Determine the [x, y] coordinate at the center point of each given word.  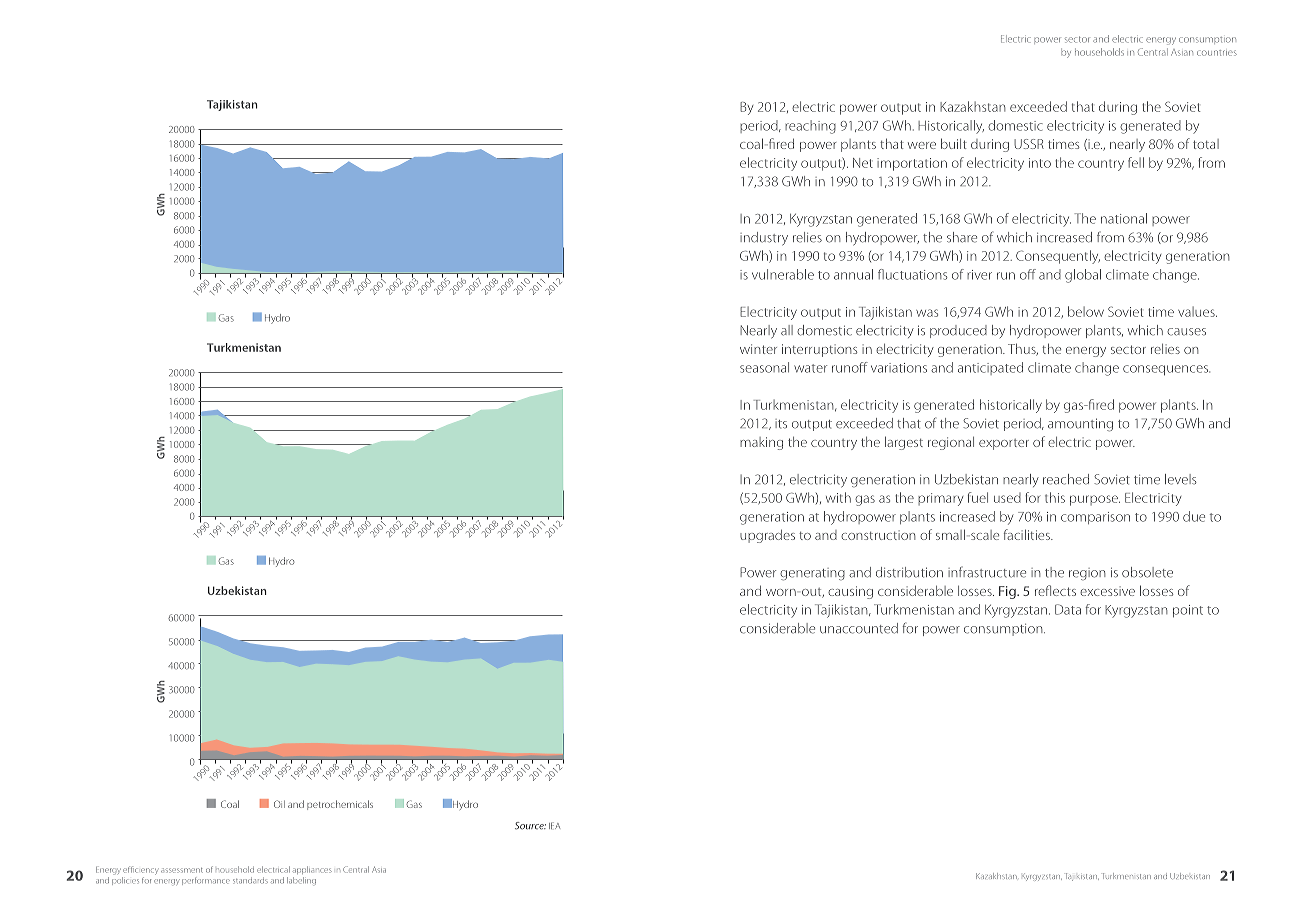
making [761, 443]
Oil [279, 804]
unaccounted [859, 628]
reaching [810, 127]
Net [863, 163]
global [1083, 276]
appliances [312, 870]
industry [764, 238]
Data [1068, 609]
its [781, 424]
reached [1066, 479]
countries [1217, 53]
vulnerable [783, 274]
